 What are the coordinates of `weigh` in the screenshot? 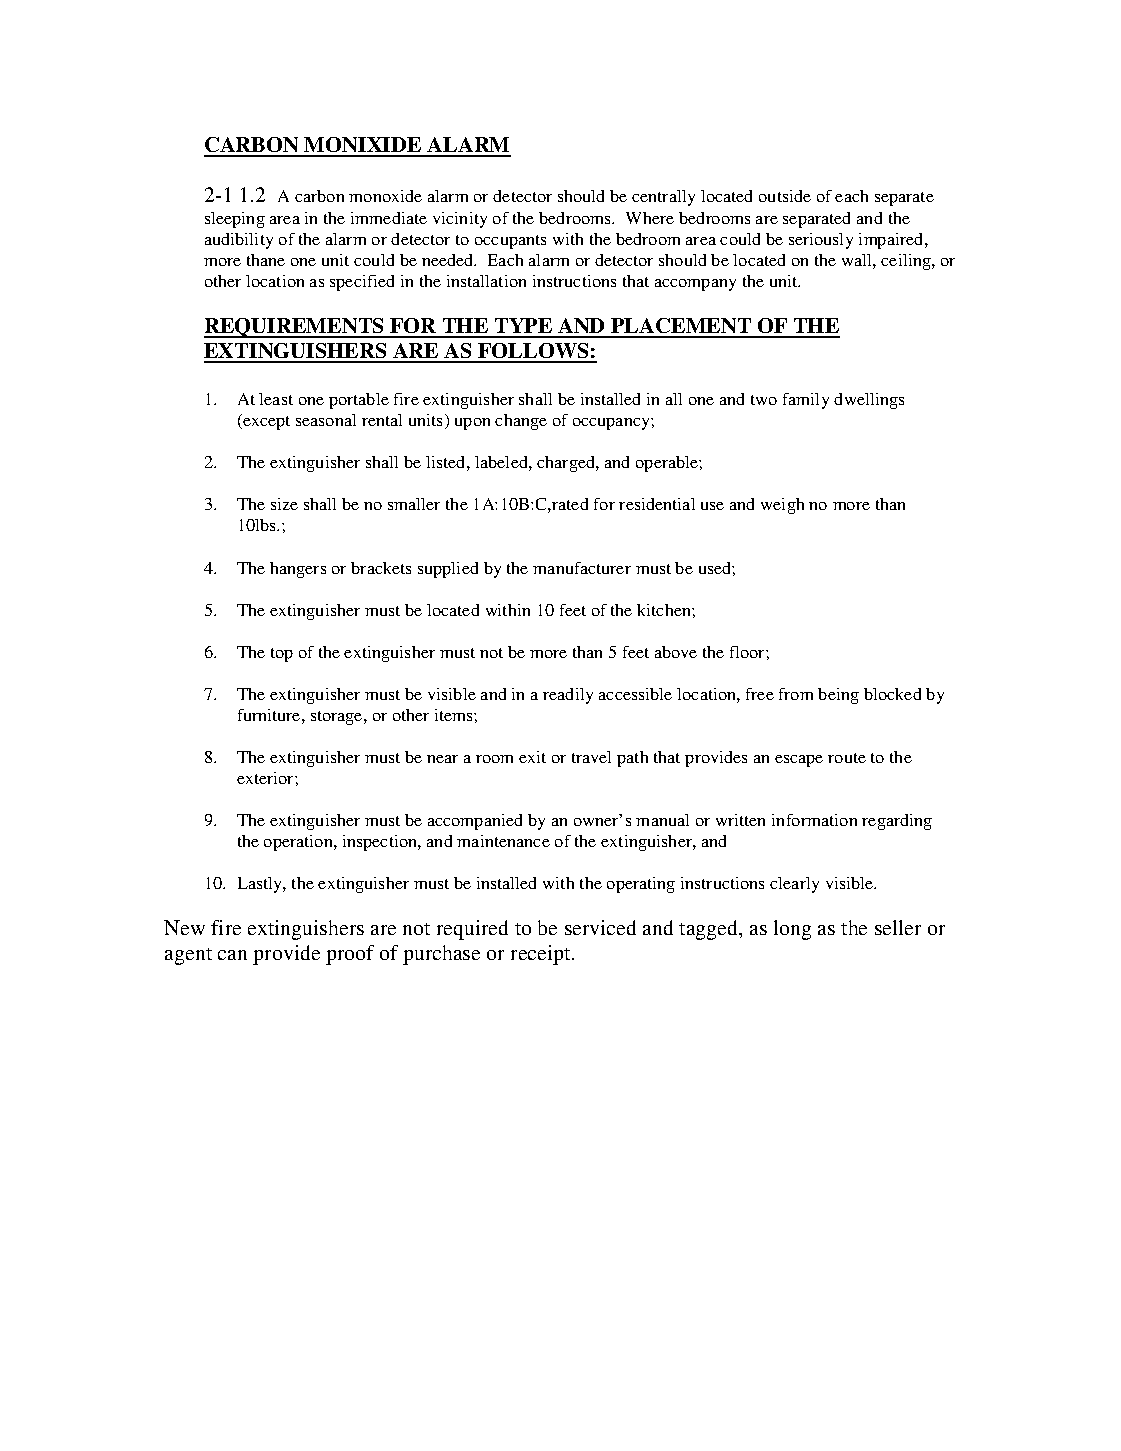 It's located at (782, 506).
